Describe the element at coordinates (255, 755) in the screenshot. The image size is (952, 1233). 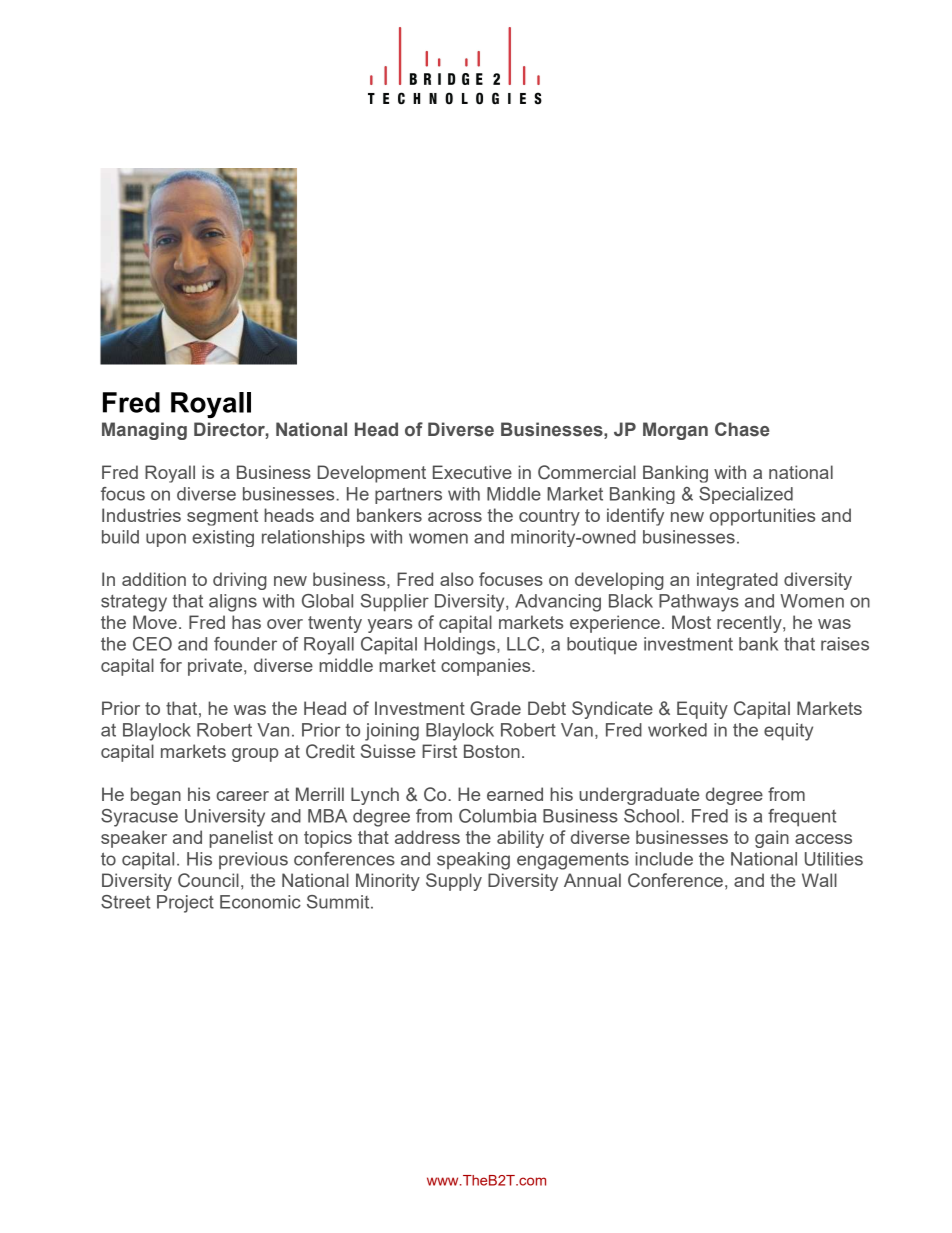
I see `group` at that location.
